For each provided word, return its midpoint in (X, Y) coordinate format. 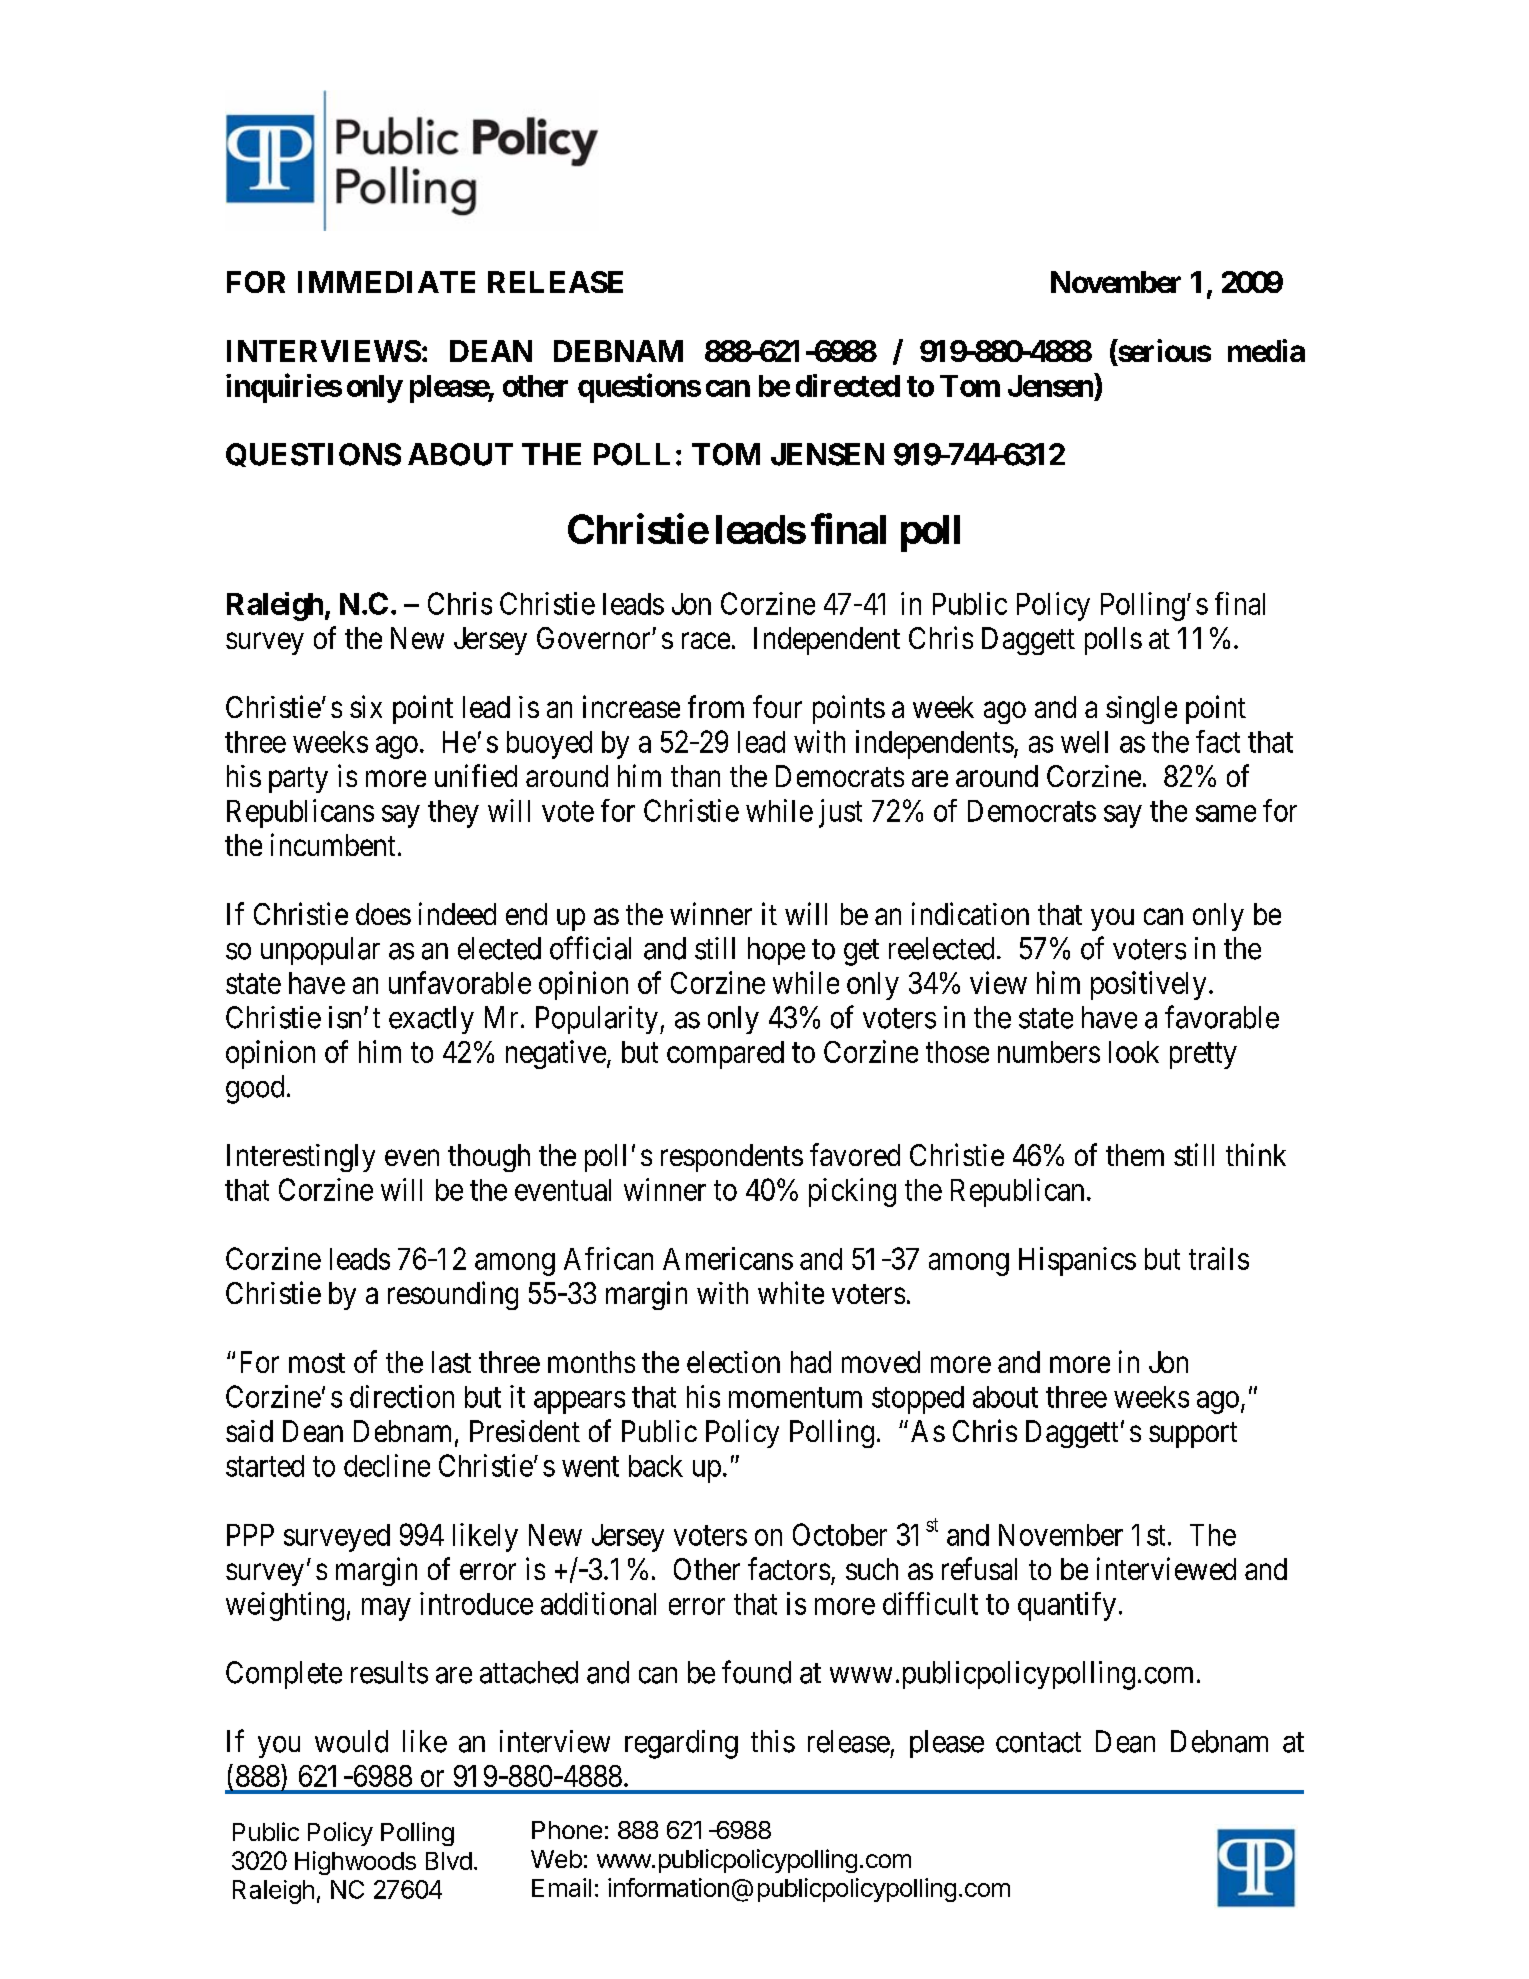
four (777, 706)
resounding (453, 1295)
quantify (1067, 1606)
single (1141, 710)
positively (1148, 985)
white (791, 1292)
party (298, 780)
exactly (431, 1020)
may (386, 1609)
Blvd (449, 1861)
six (366, 706)
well (1084, 742)
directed (848, 385)
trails (1219, 1258)
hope (776, 951)
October (840, 1534)
